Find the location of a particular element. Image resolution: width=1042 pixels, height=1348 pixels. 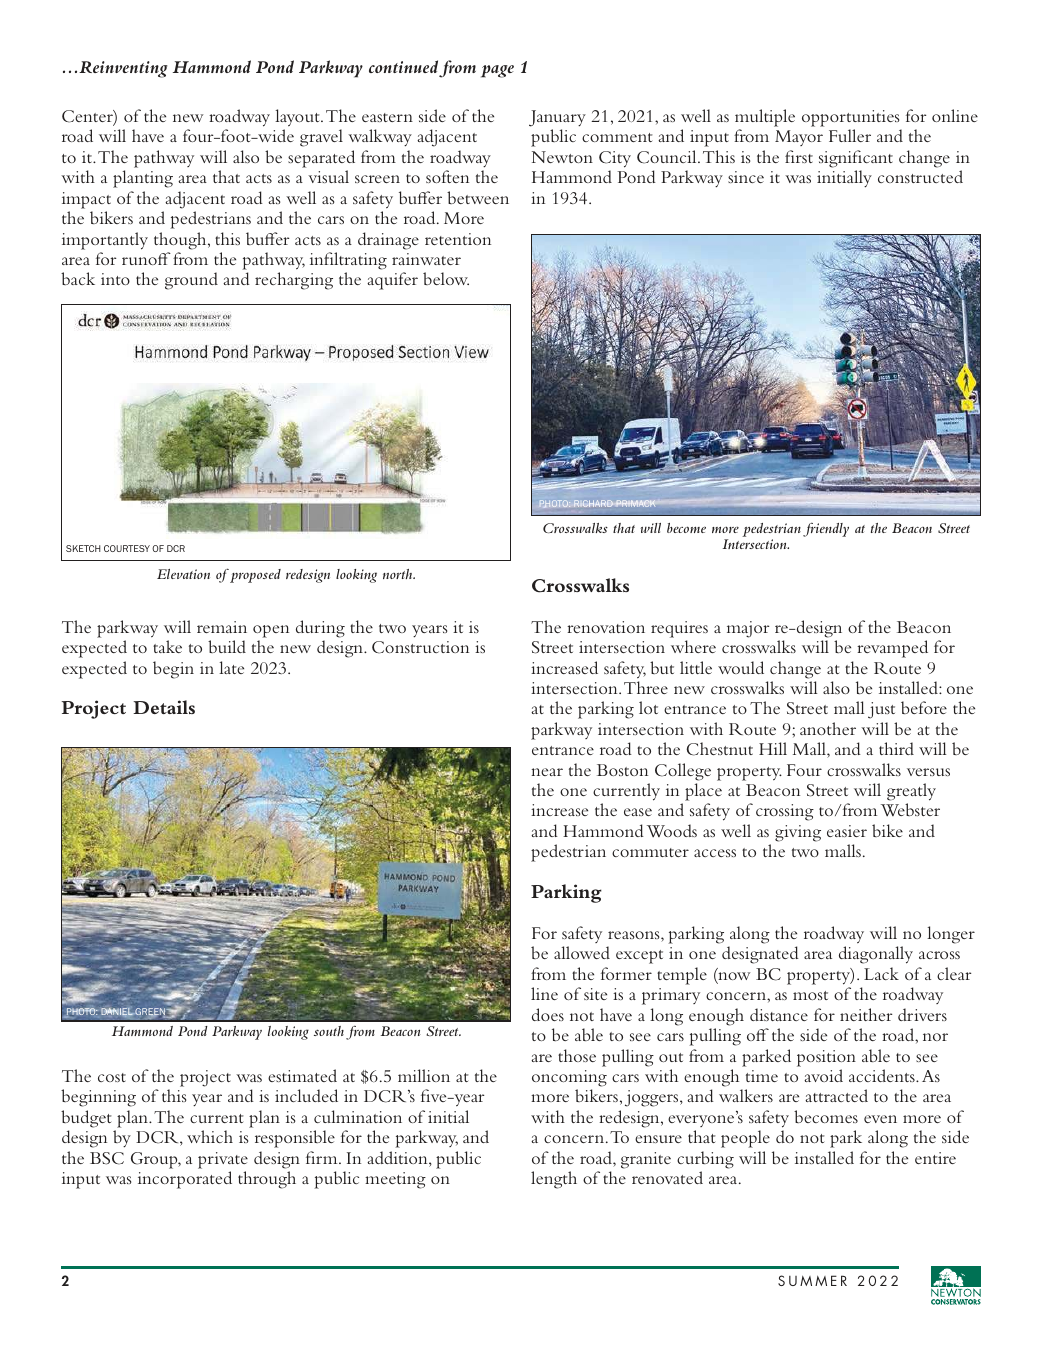

Construction is located at coordinates (420, 647).
